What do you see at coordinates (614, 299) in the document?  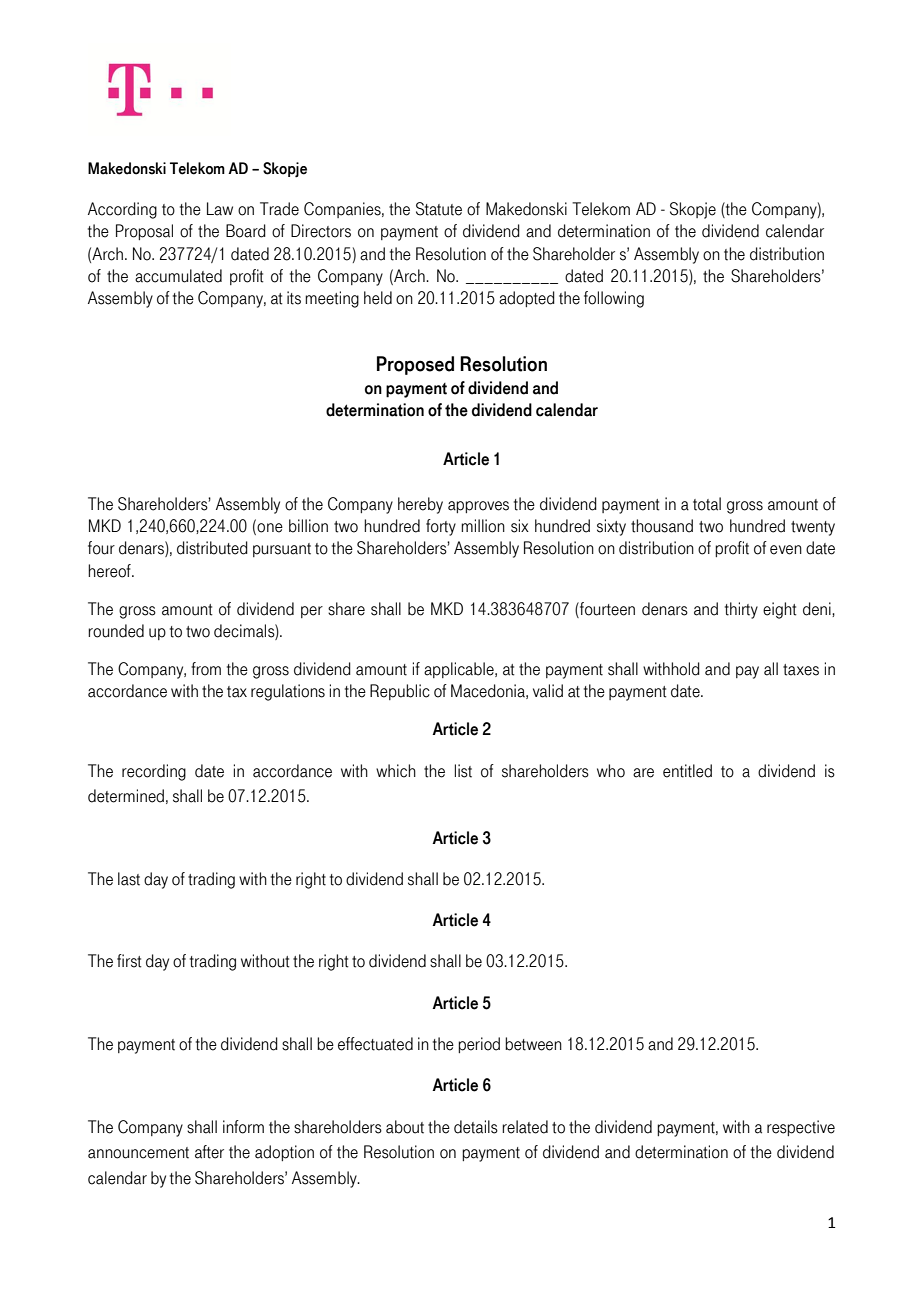 I see `following` at bounding box center [614, 299].
